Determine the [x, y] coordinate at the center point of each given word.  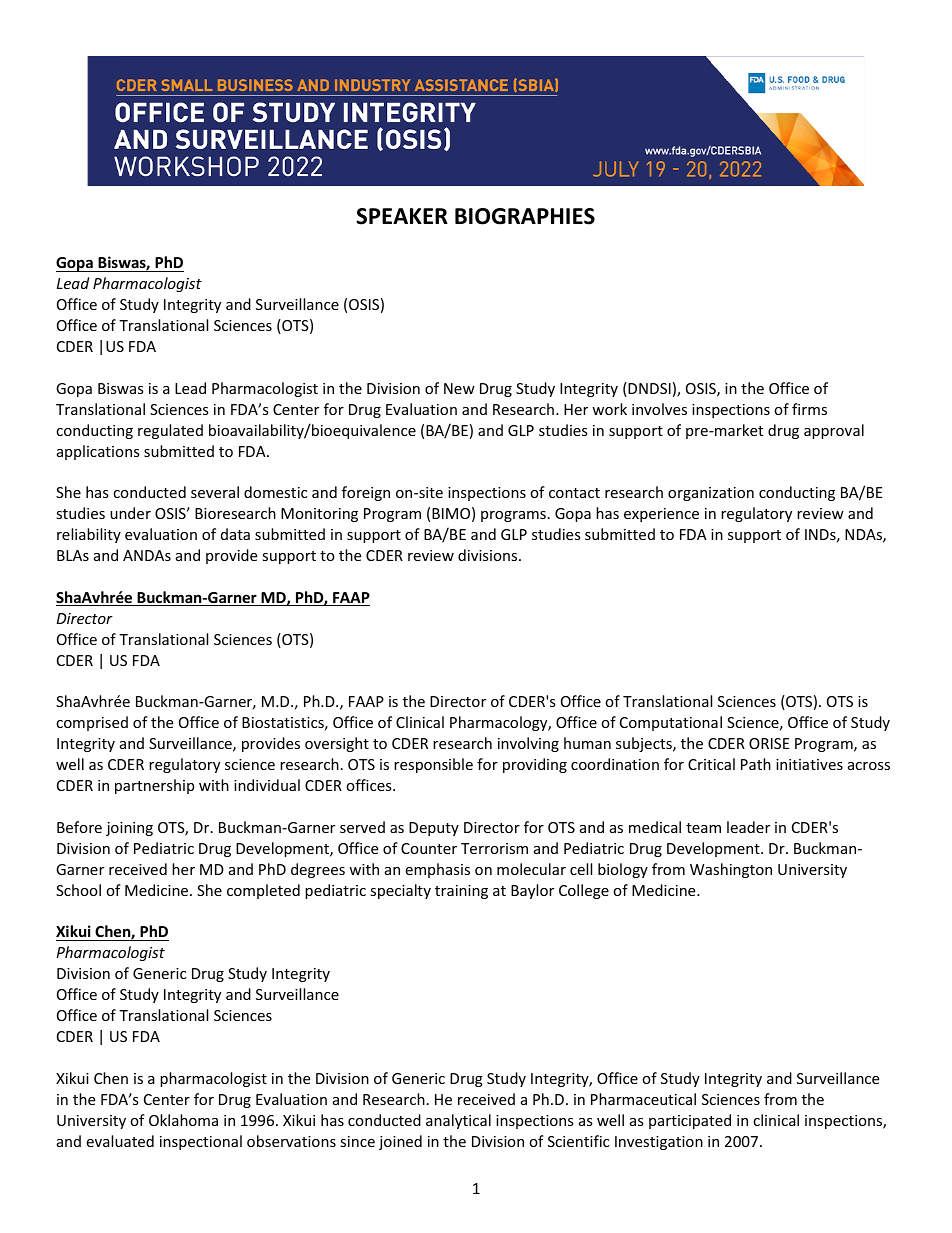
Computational [671, 723]
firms [809, 409]
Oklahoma [183, 1120]
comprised [92, 723]
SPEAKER [402, 216]
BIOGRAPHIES [525, 216]
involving [528, 744]
